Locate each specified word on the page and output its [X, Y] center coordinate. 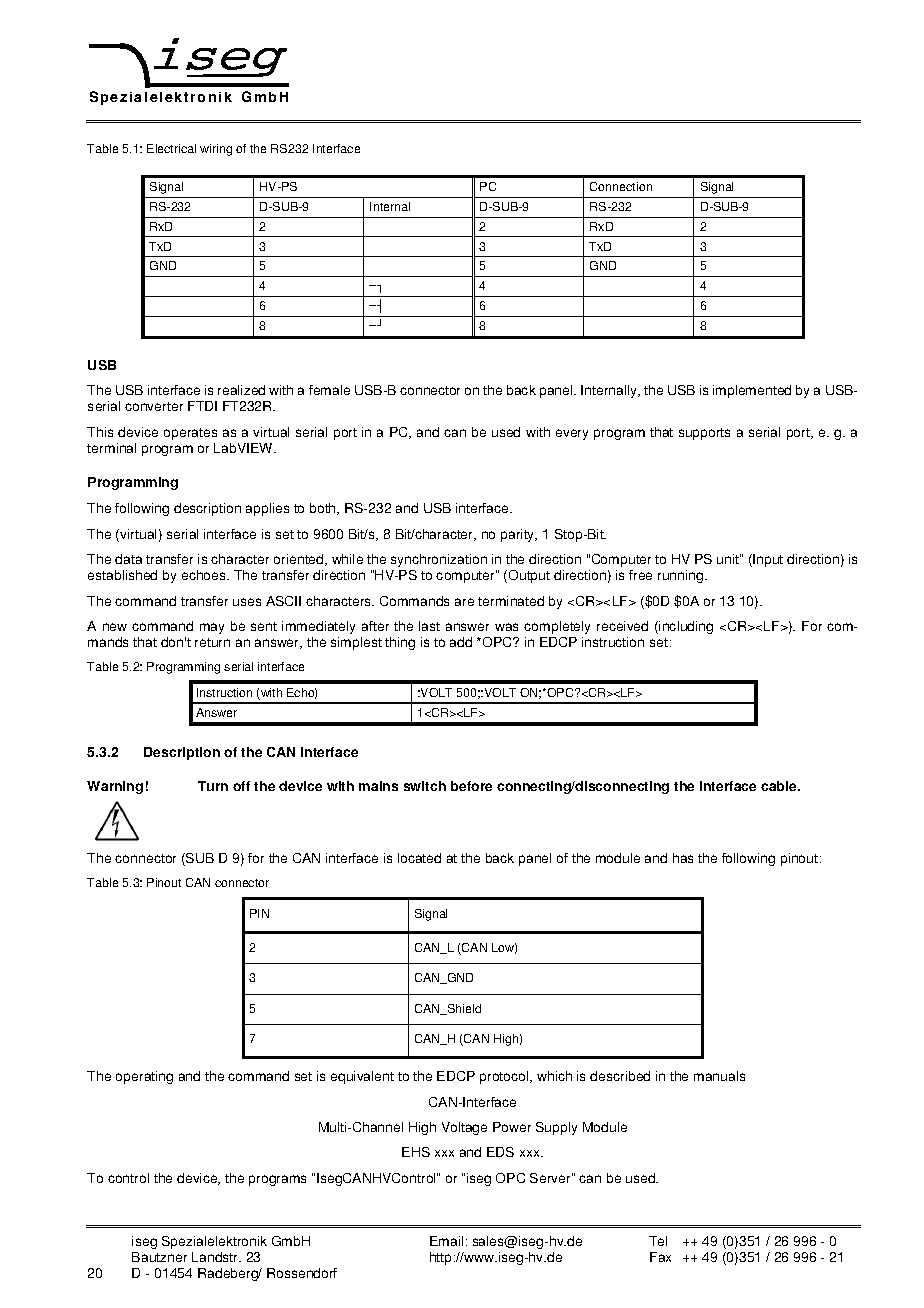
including [685, 627]
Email [446, 1241]
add [461, 642]
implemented [752, 391]
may [212, 628]
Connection [621, 186]
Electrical [171, 148]
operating [144, 1077]
